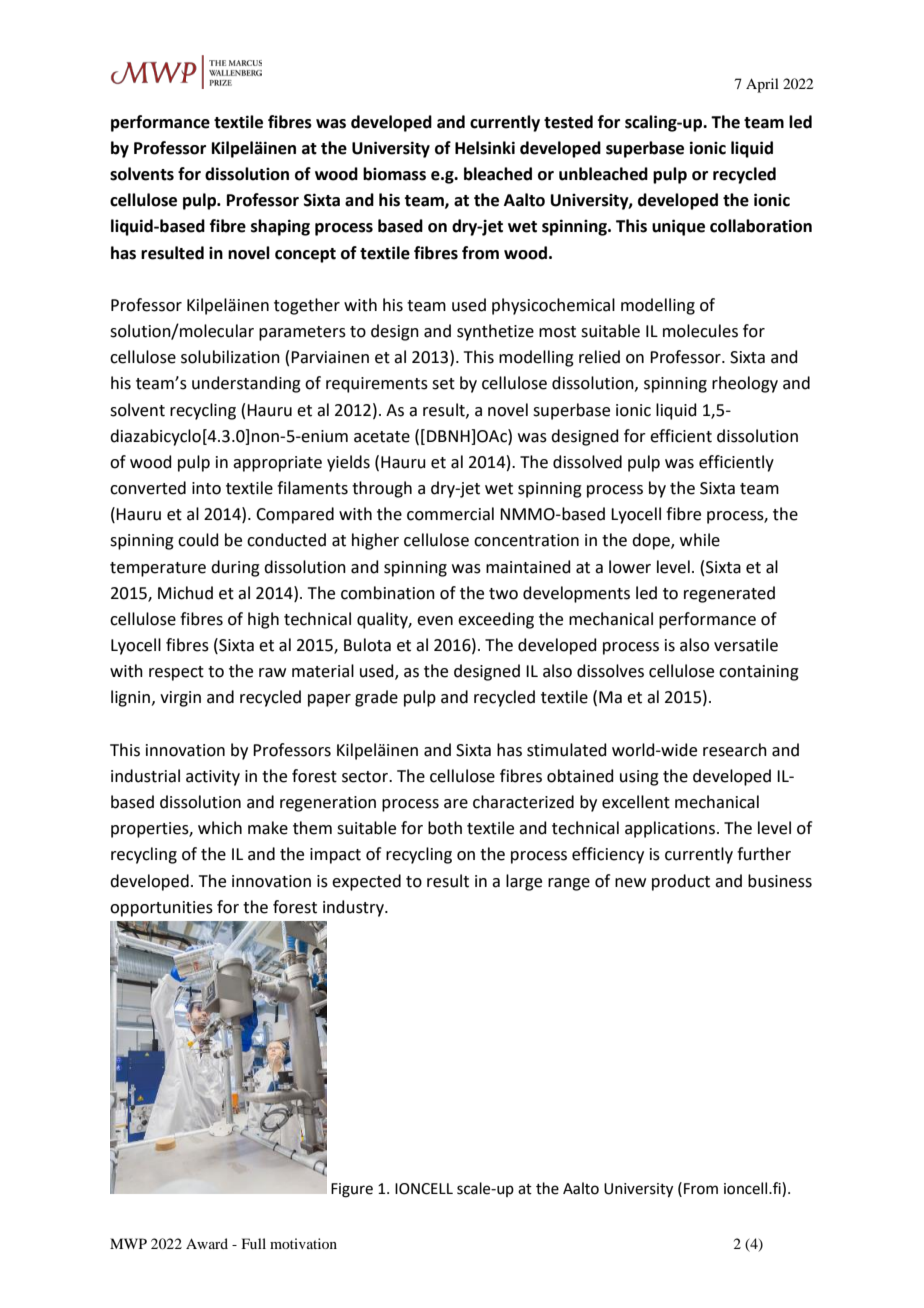 This screenshot has height=1308, width=924. What do you see at coordinates (280, 227) in the screenshot?
I see `shaping` at bounding box center [280, 227].
